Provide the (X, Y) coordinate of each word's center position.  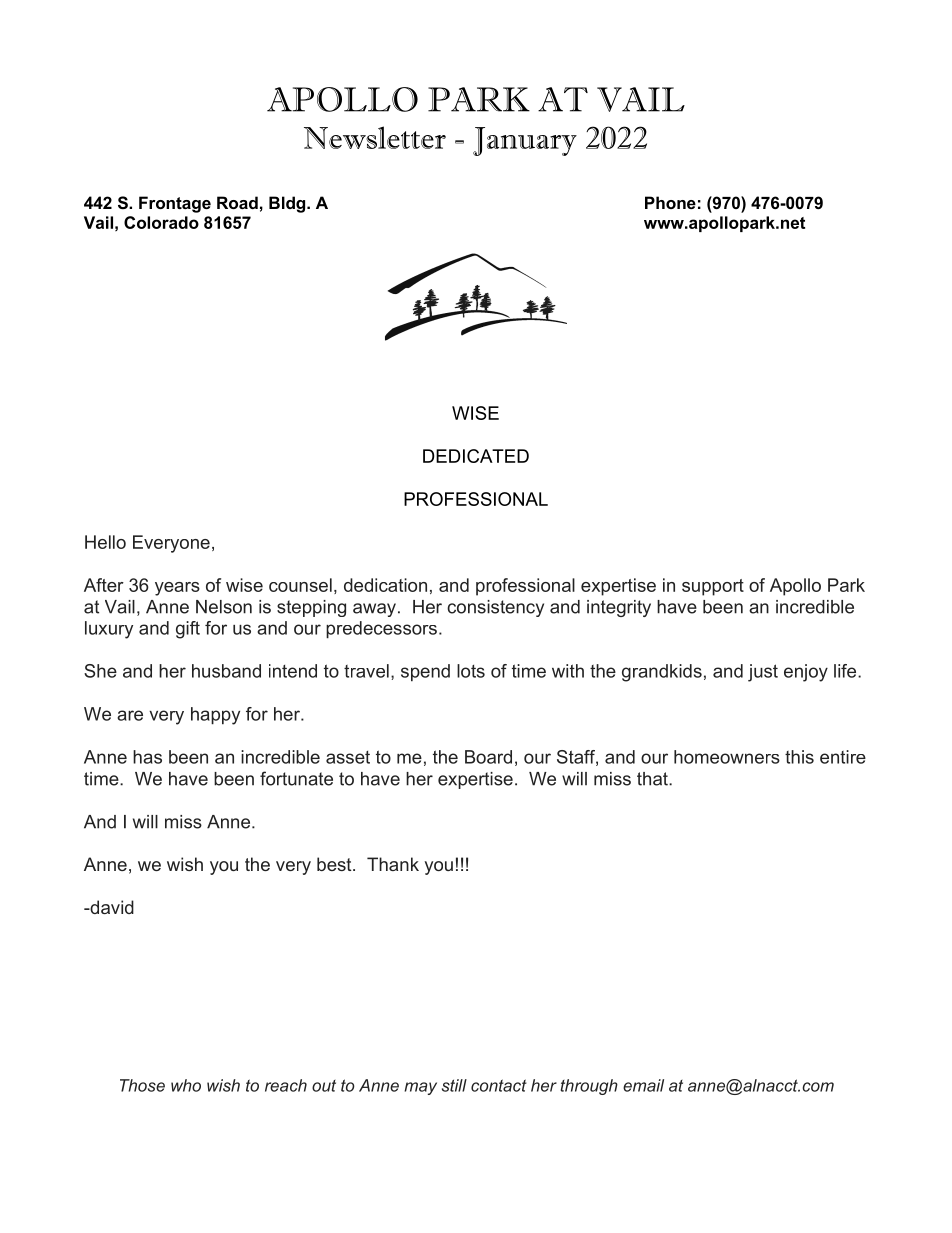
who (186, 1085)
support (713, 587)
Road (237, 202)
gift (188, 630)
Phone (670, 202)
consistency (495, 608)
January (525, 141)
